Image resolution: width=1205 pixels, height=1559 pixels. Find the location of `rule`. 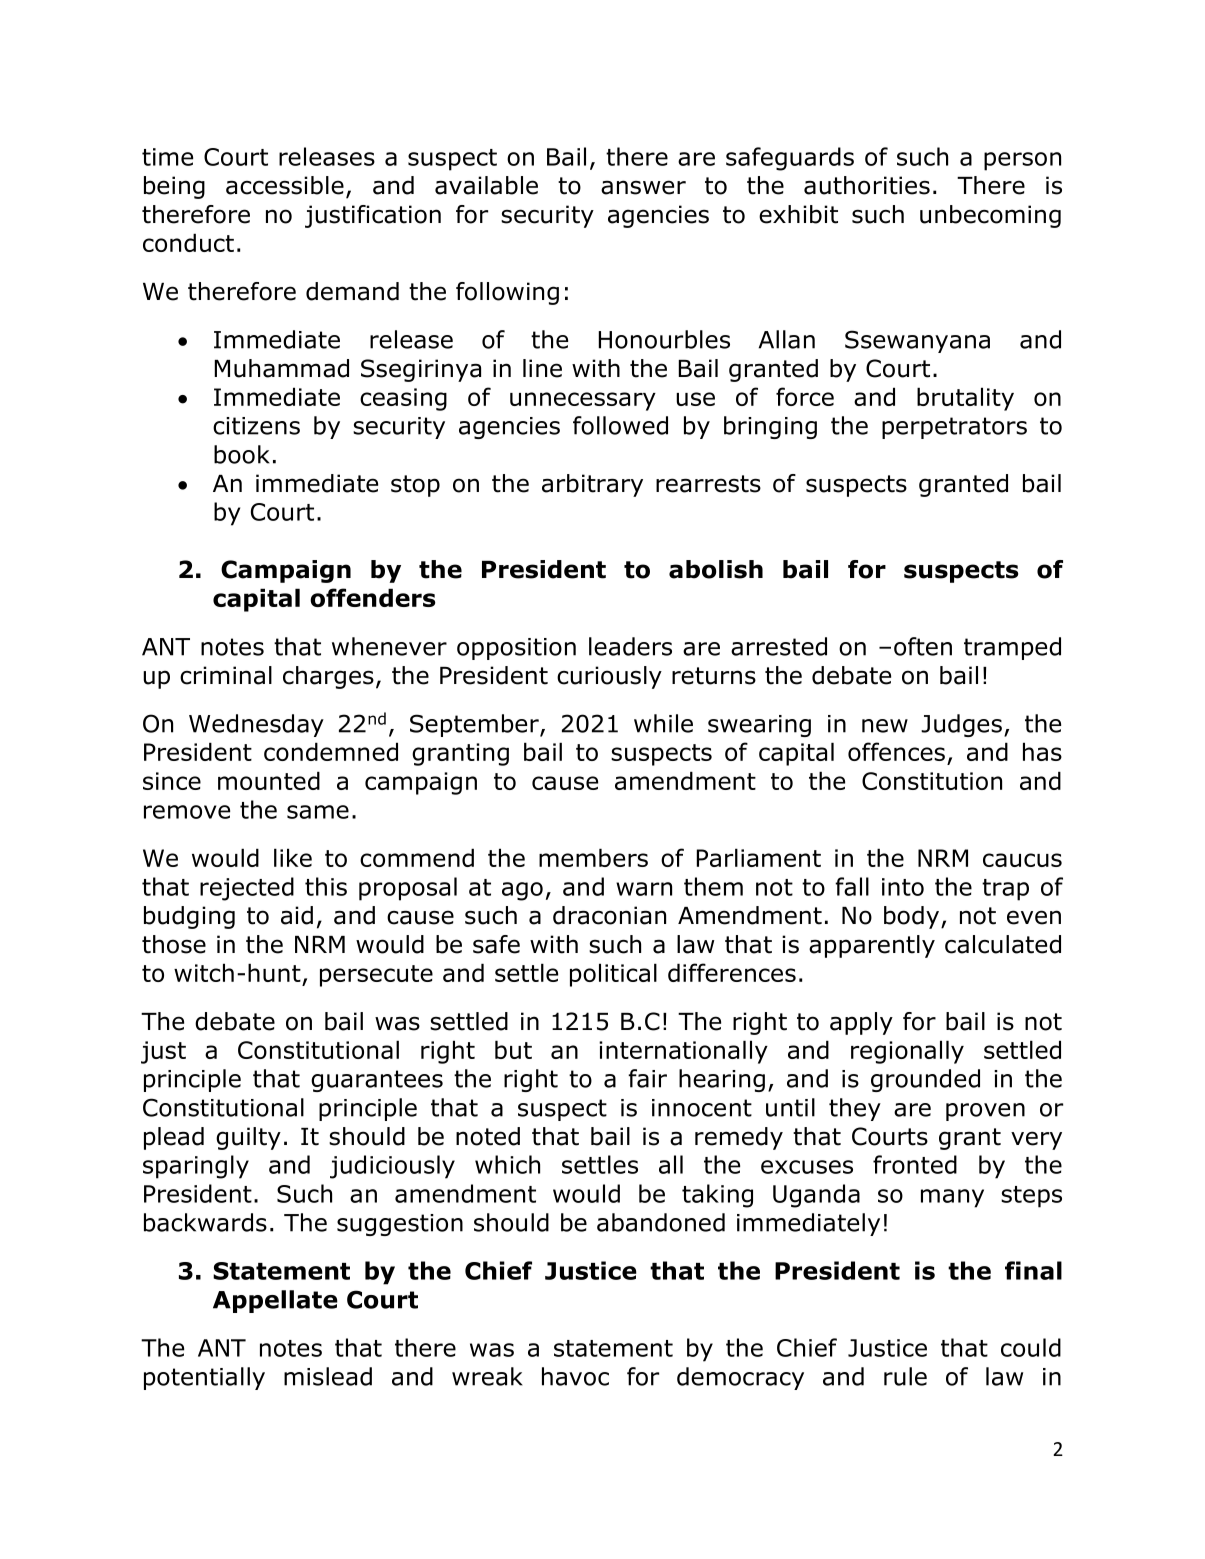

rule is located at coordinates (905, 1376).
